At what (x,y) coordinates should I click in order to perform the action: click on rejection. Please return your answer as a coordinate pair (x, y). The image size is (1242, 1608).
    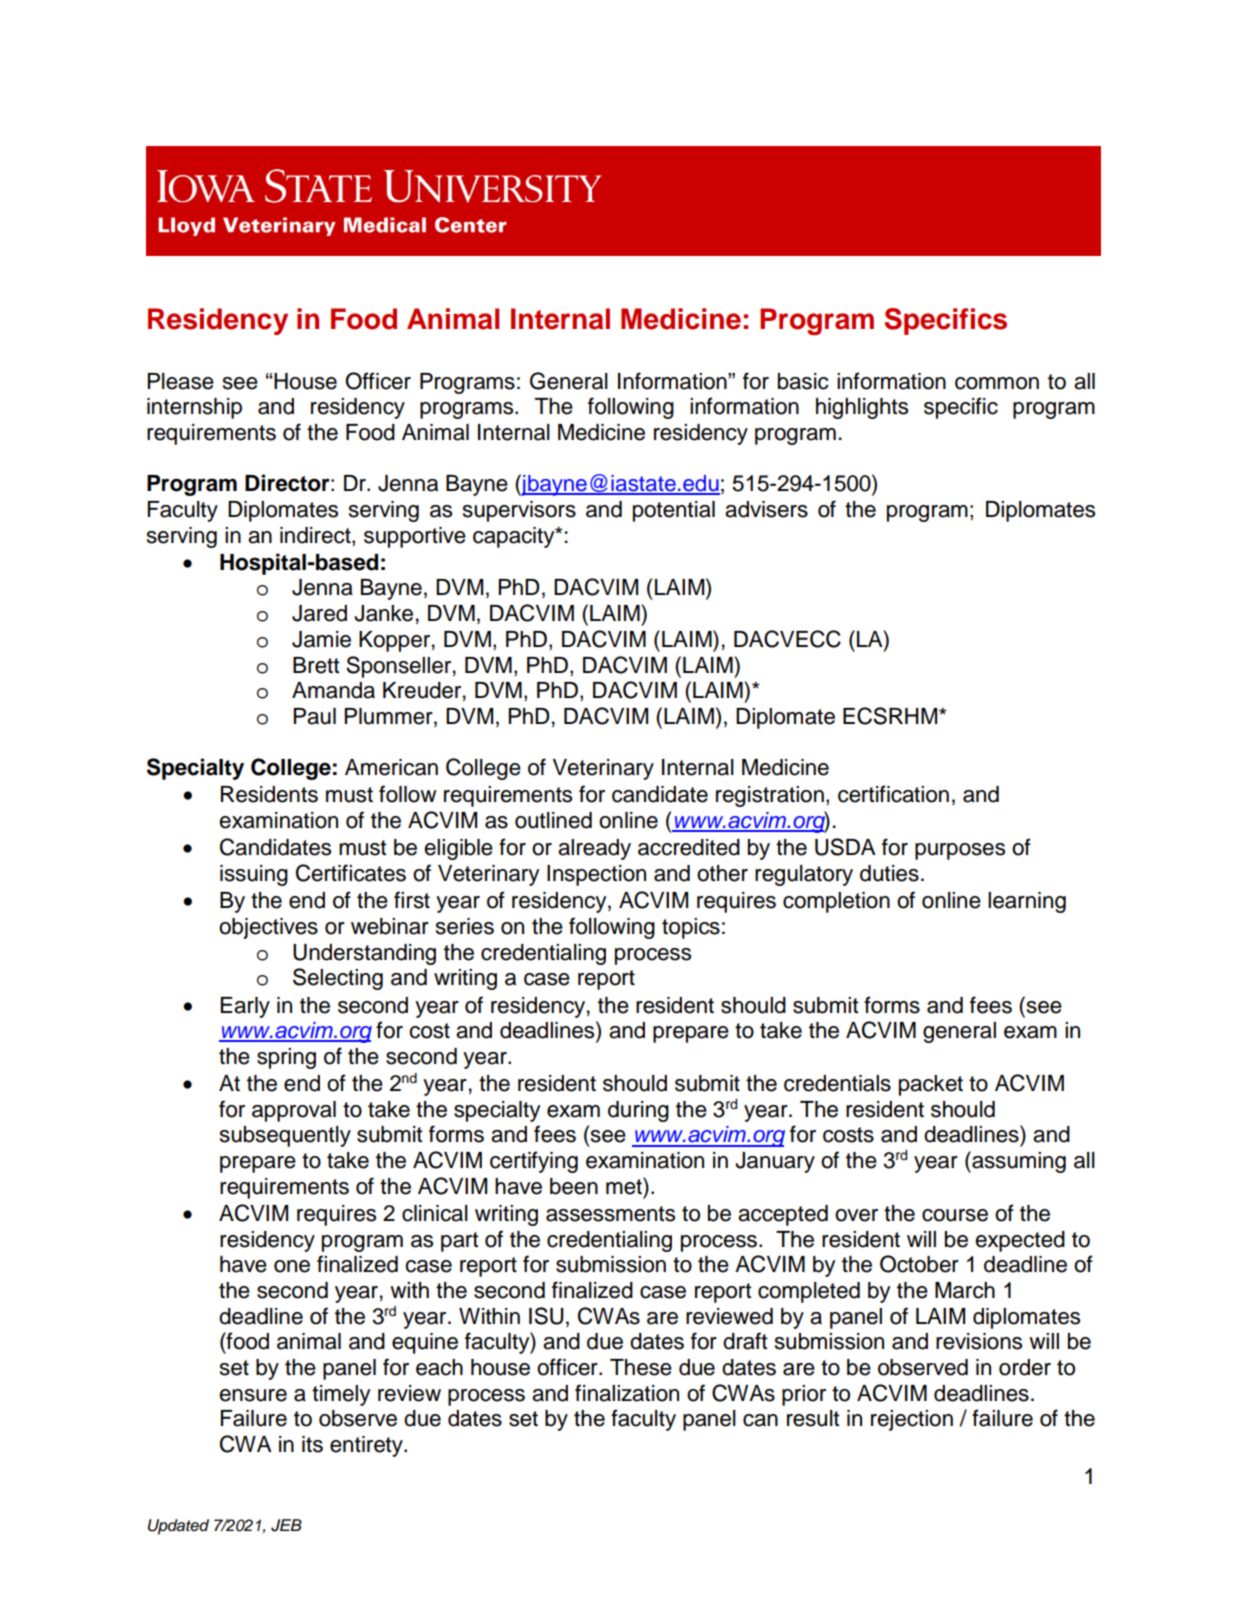
    Looking at the image, I should click on (912, 1420).
